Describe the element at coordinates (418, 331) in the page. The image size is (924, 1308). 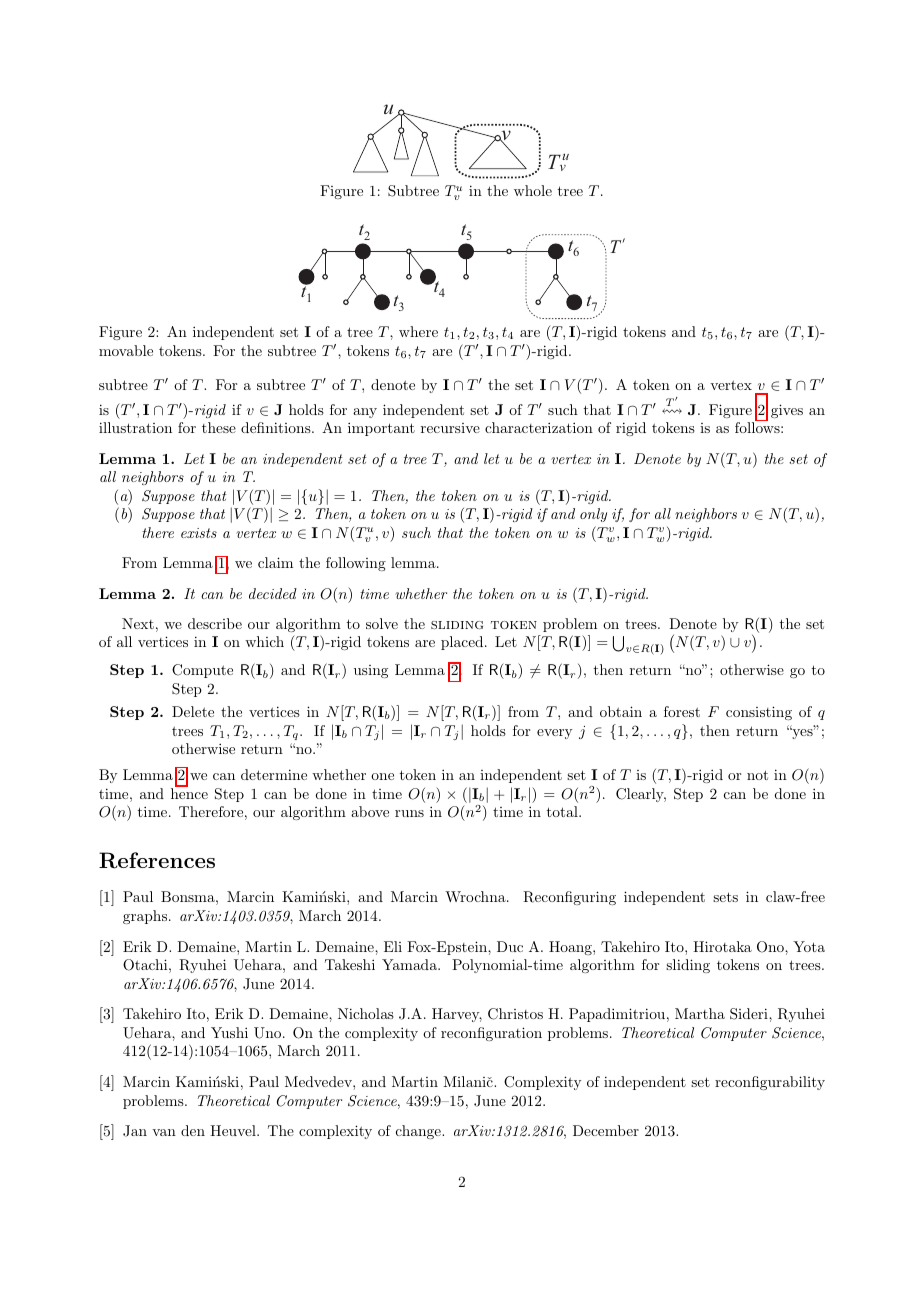
I see `where` at that location.
